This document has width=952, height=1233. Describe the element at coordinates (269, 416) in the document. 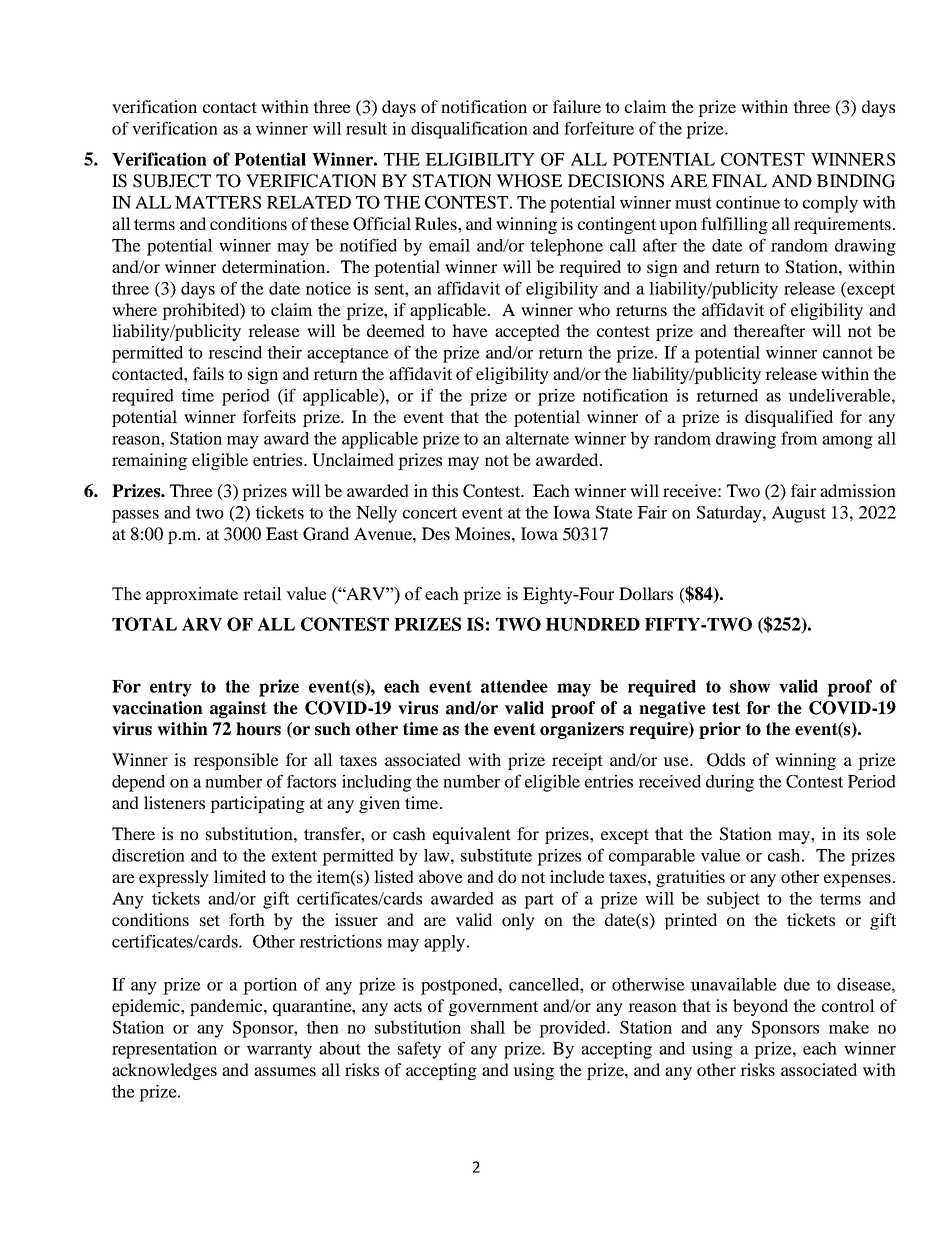

I see `forfeits` at that location.
